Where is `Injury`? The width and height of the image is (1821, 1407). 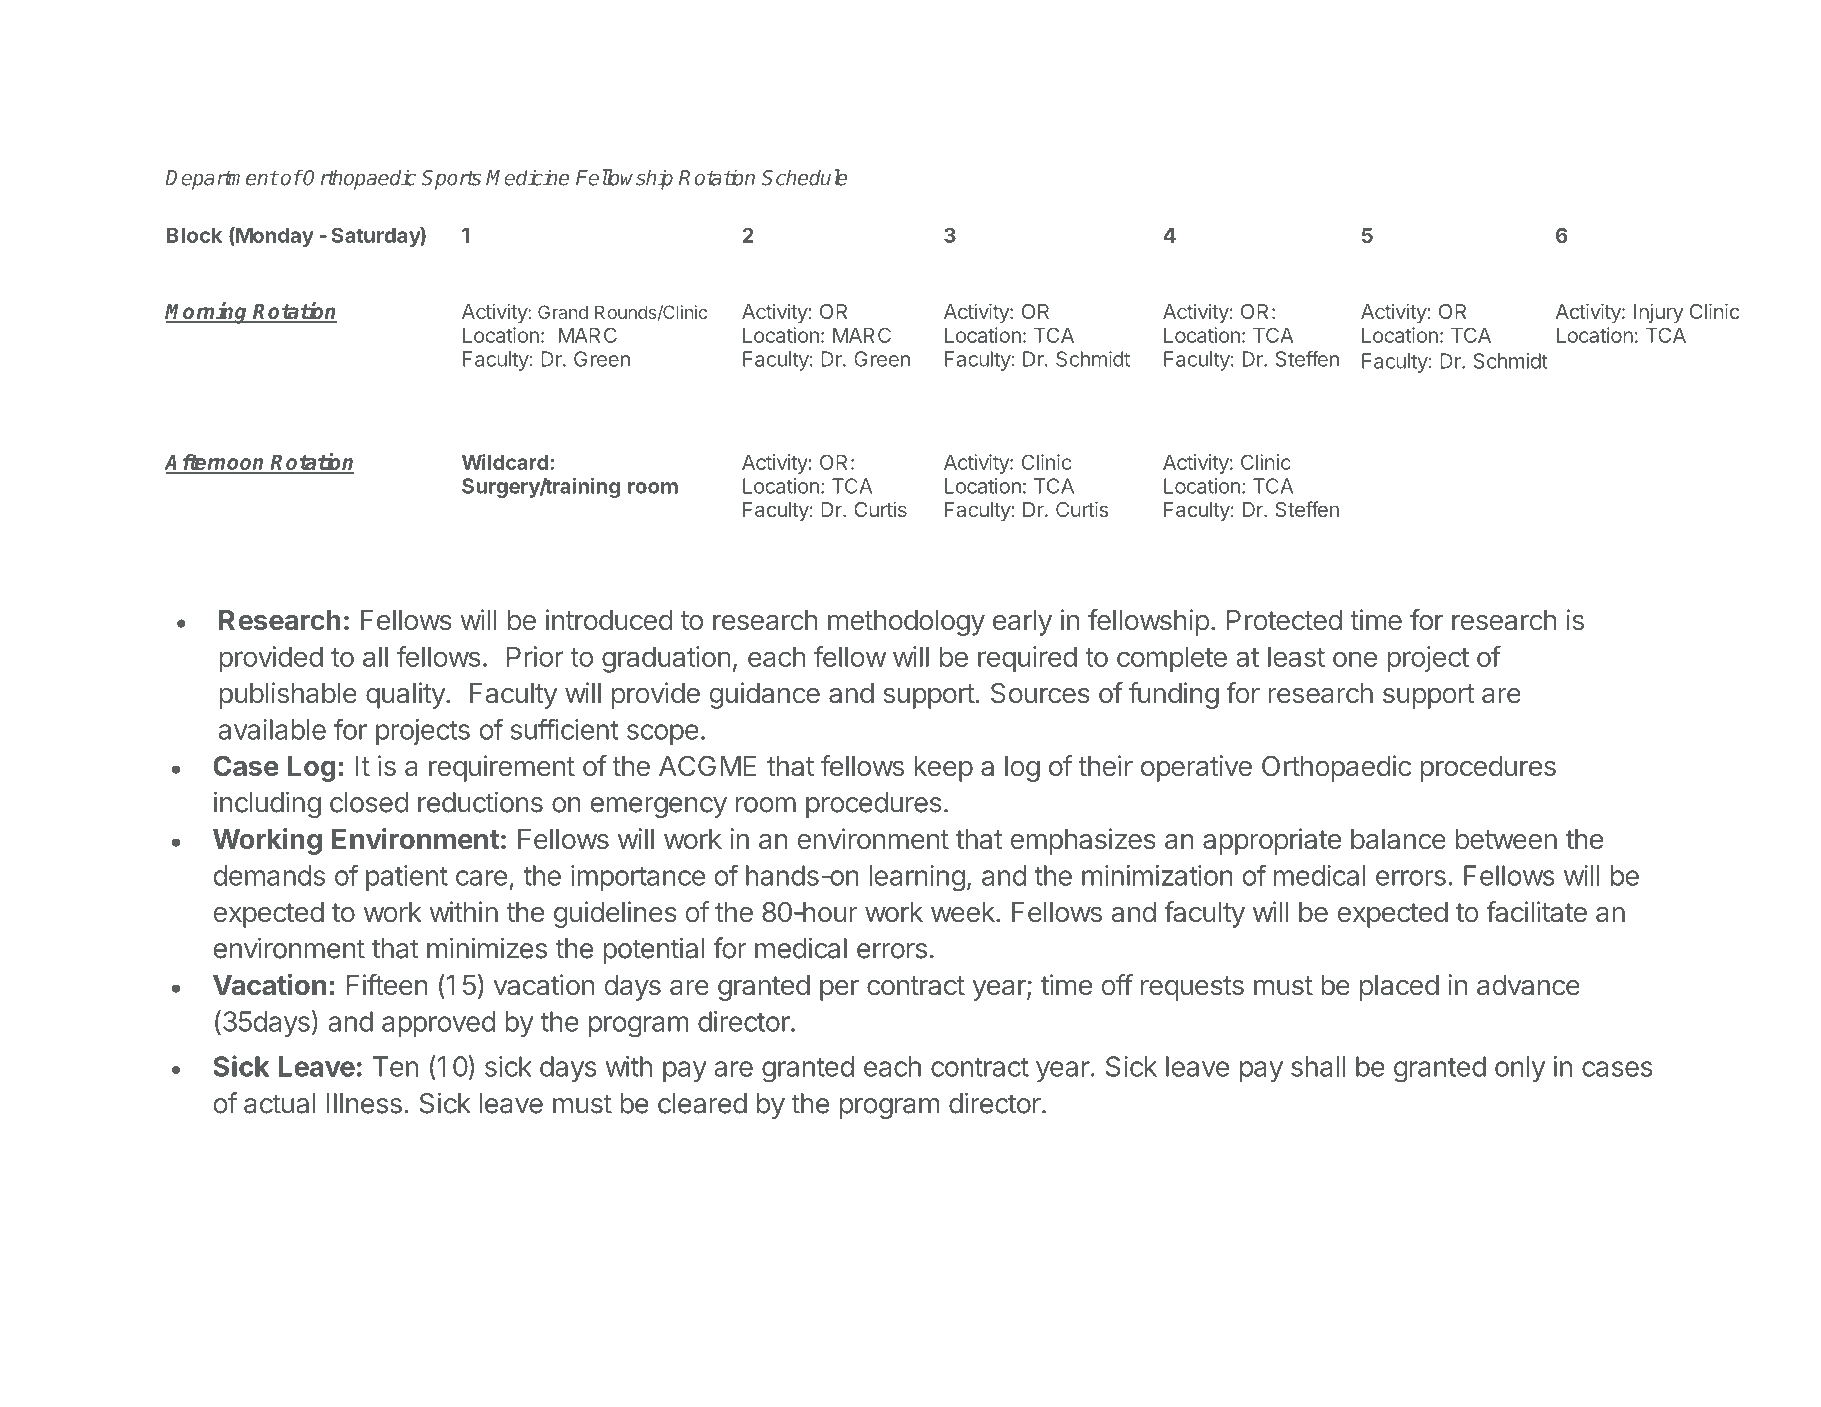 Injury is located at coordinates (1658, 313).
